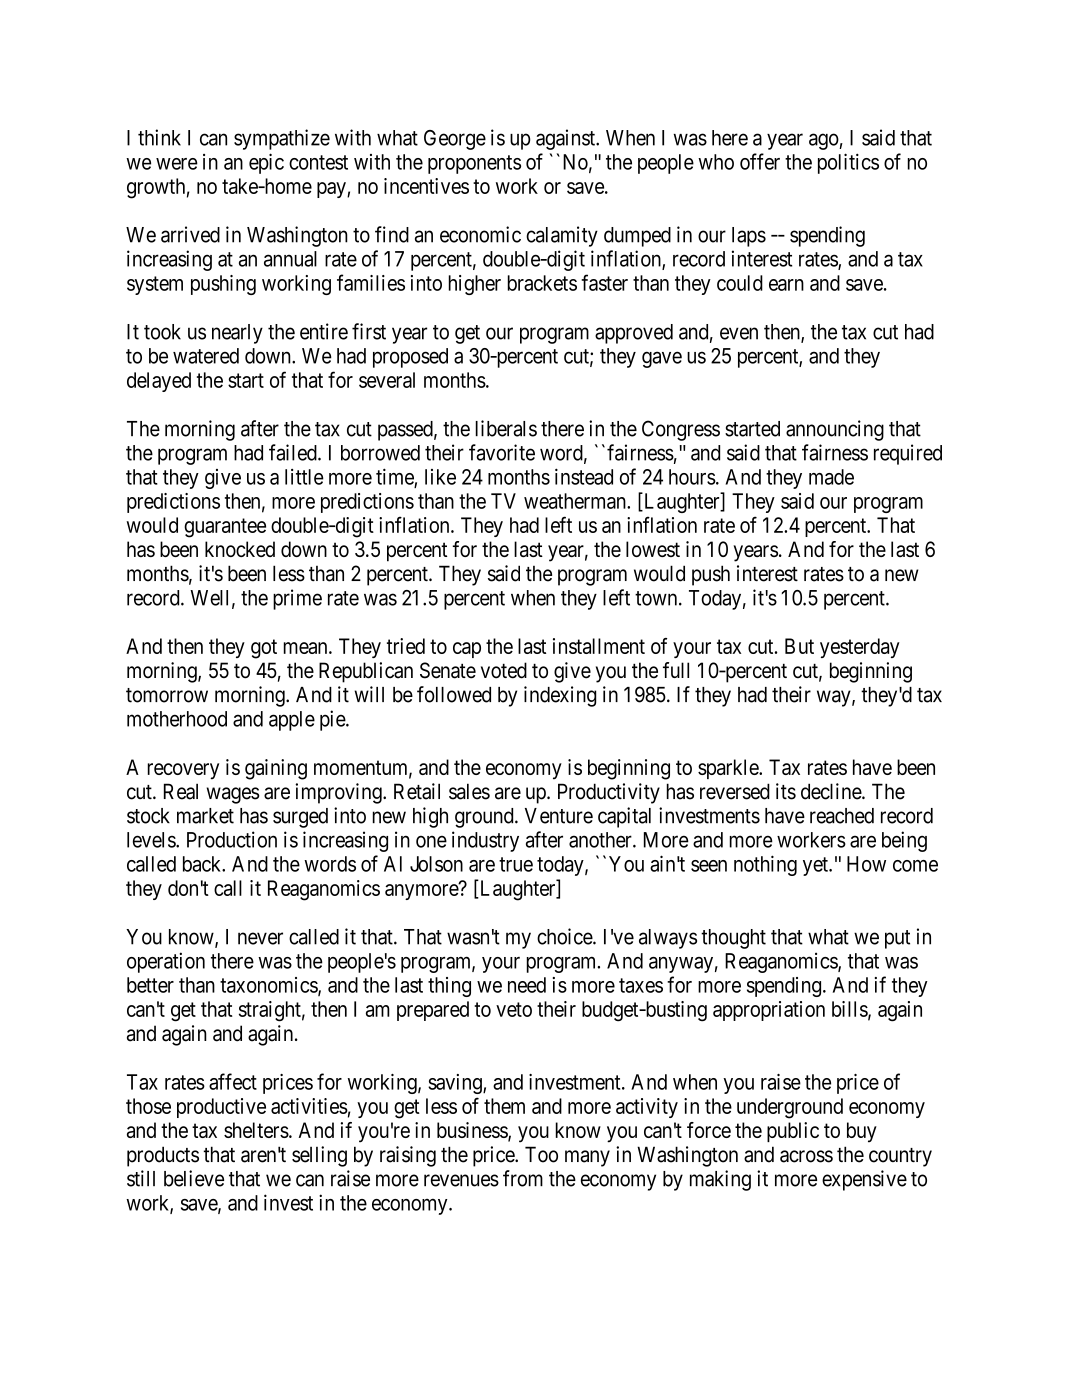  What do you see at coordinates (474, 164) in the document?
I see `proponents` at bounding box center [474, 164].
